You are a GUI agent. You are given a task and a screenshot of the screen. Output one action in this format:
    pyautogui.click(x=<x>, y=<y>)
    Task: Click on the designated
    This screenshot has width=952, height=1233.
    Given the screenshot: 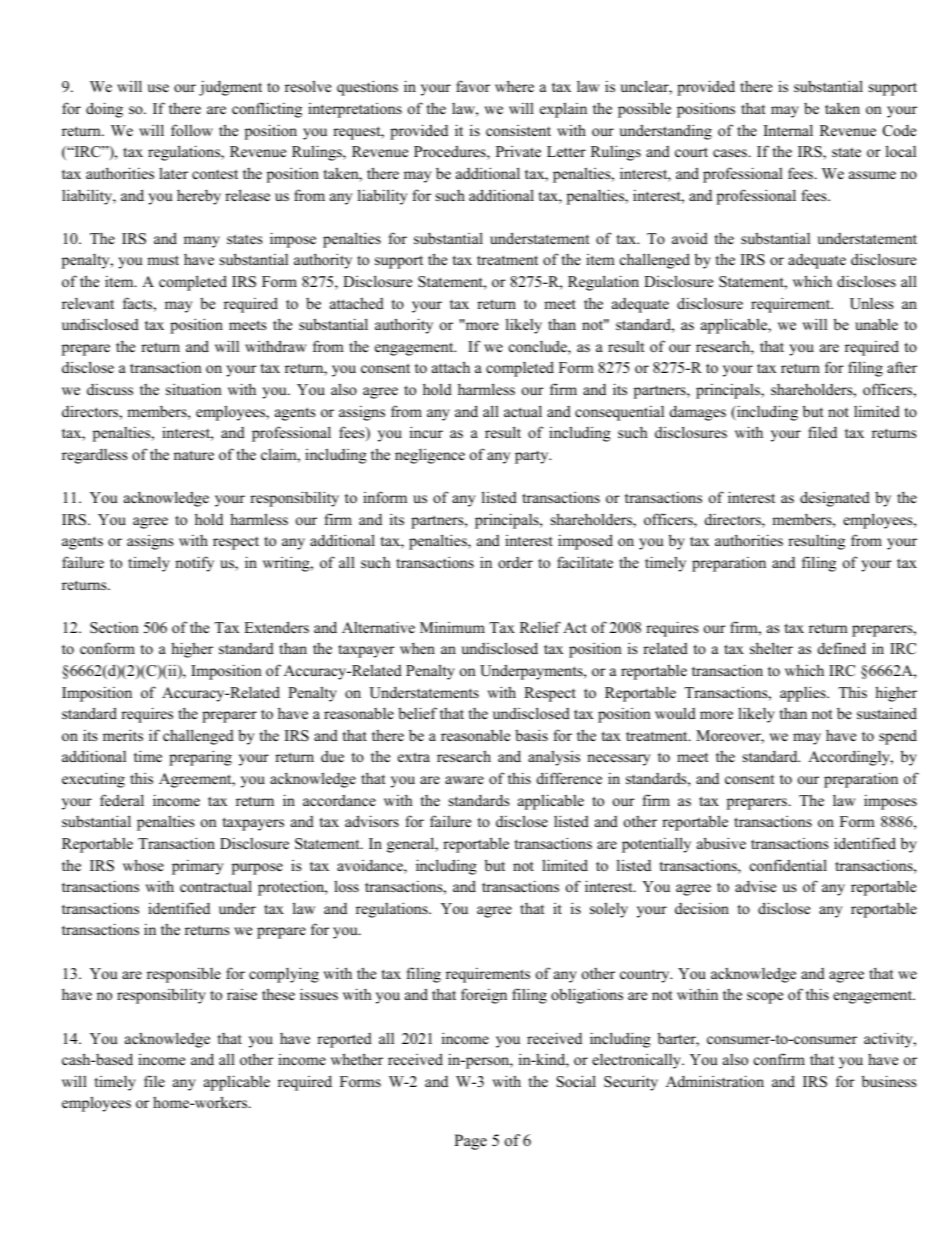 What is the action you would take?
    pyautogui.click(x=835, y=499)
